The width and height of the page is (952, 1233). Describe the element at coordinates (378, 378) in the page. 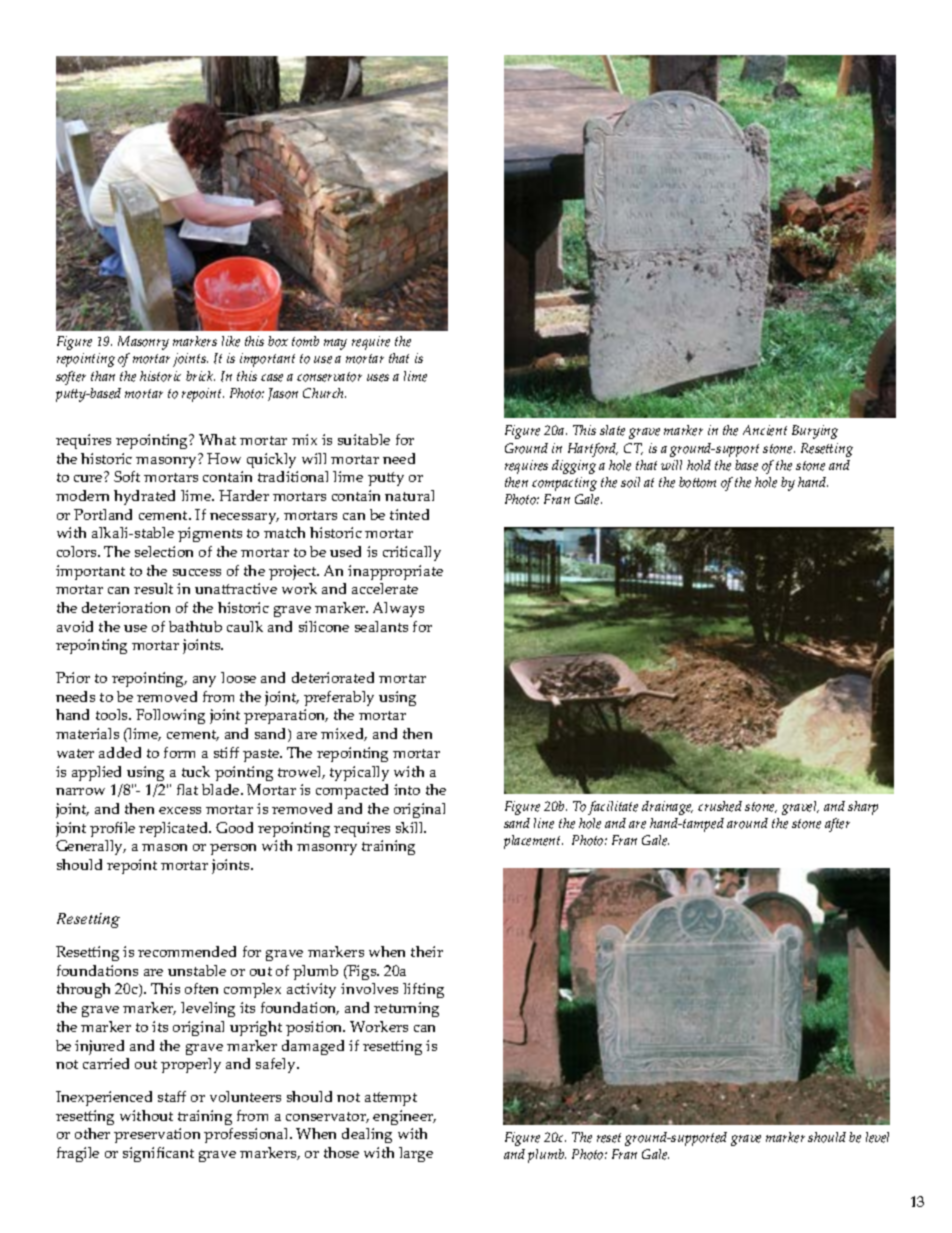

I see `uses` at that location.
